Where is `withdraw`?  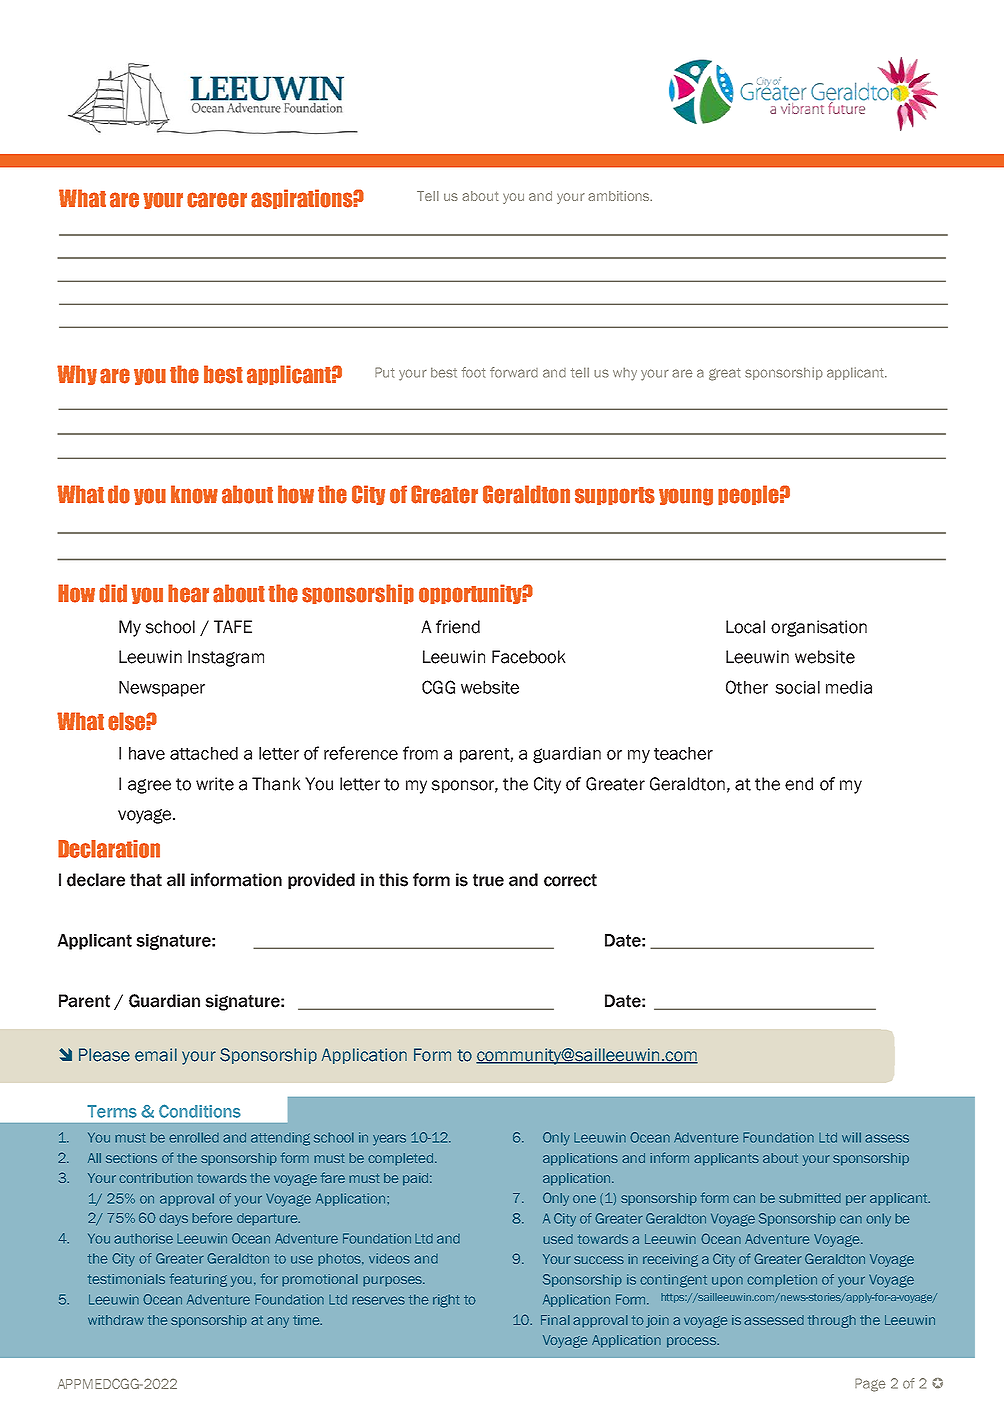
withdraw is located at coordinates (116, 1320).
